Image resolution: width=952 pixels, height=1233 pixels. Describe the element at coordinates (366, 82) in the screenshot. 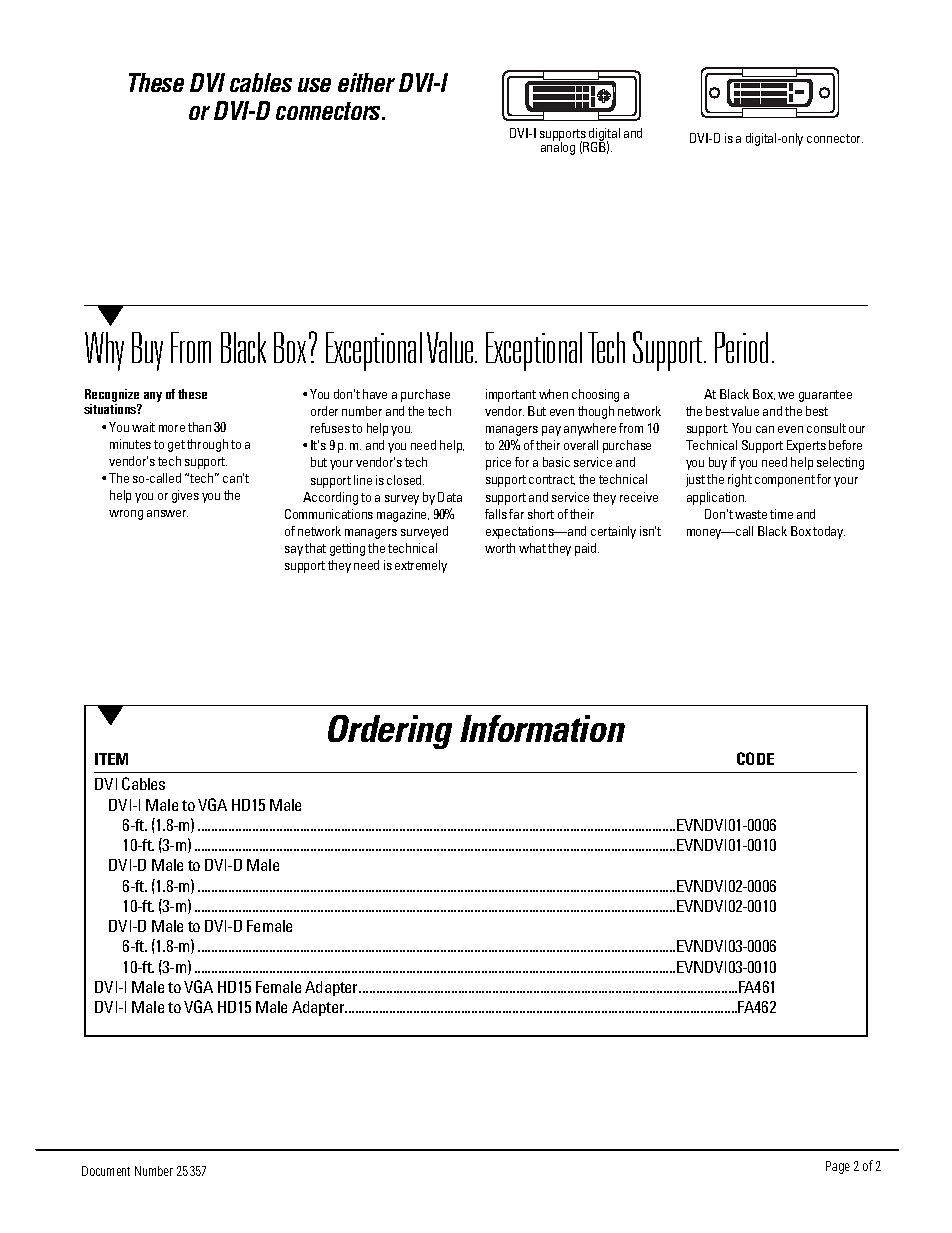

I see `either` at that location.
